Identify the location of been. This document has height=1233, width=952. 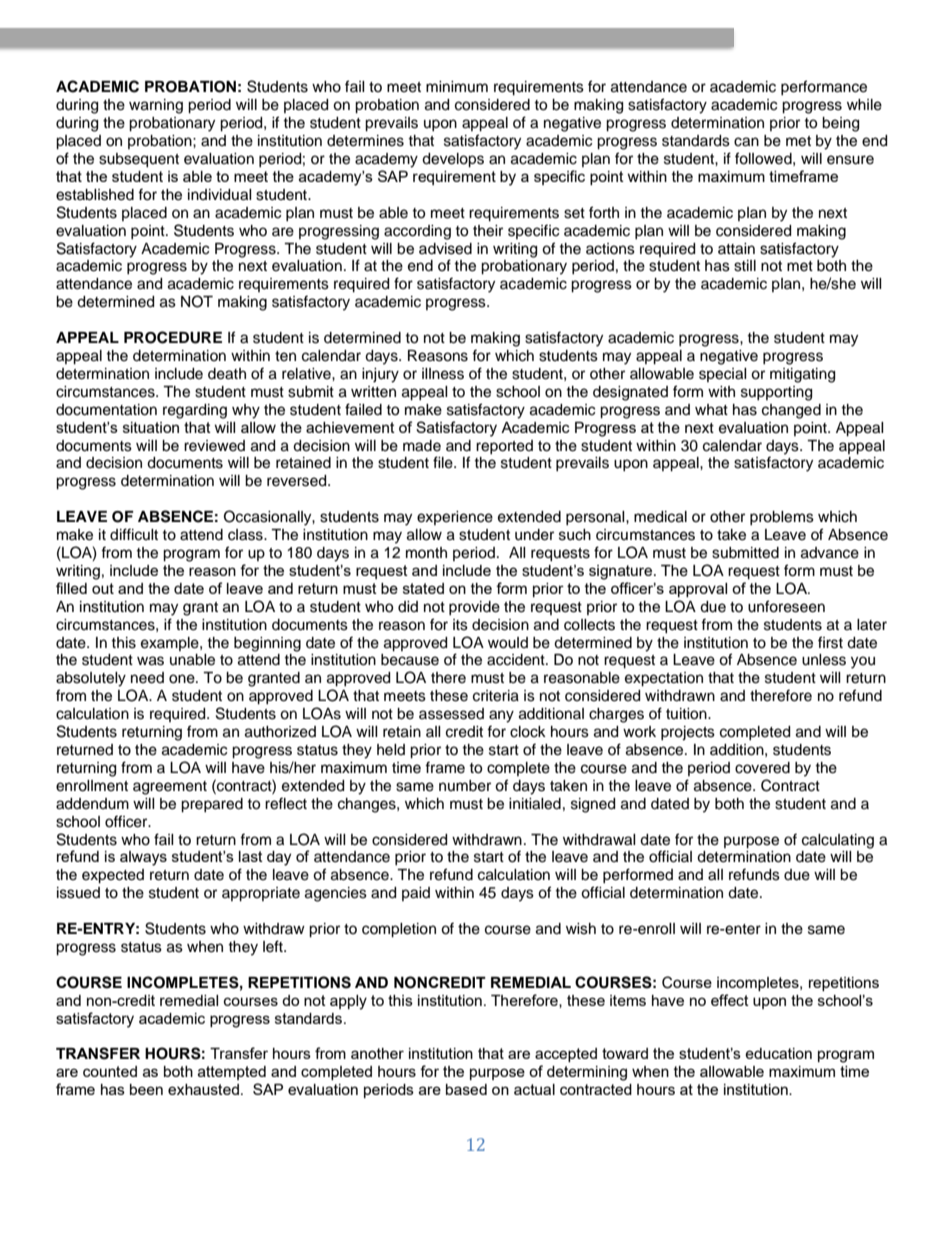
(146, 1089).
